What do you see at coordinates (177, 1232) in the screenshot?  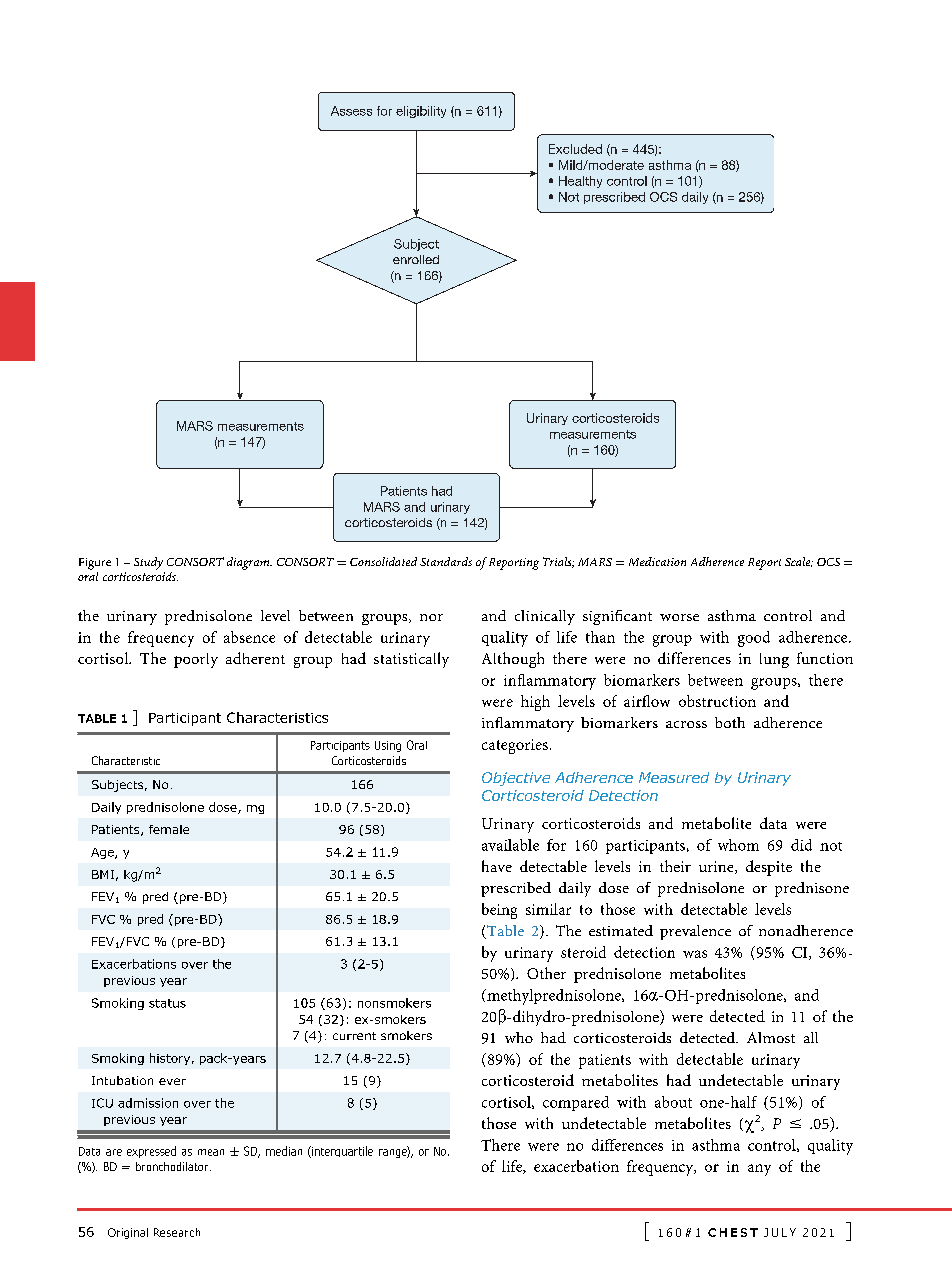 I see `Research` at bounding box center [177, 1232].
